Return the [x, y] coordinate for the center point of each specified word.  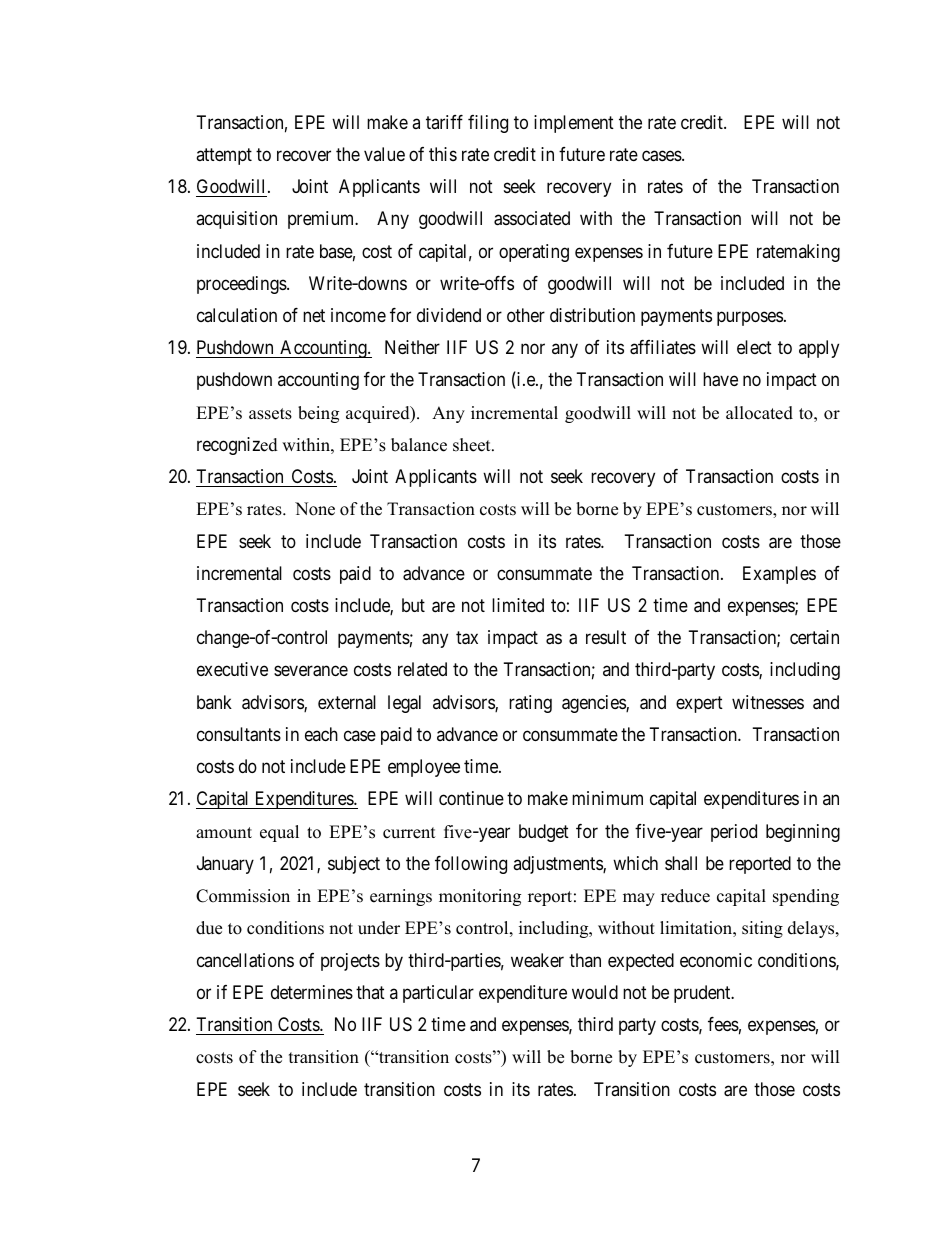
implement [574, 124]
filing [488, 124]
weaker [537, 960]
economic [716, 960]
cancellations [245, 960]
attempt [224, 156]
